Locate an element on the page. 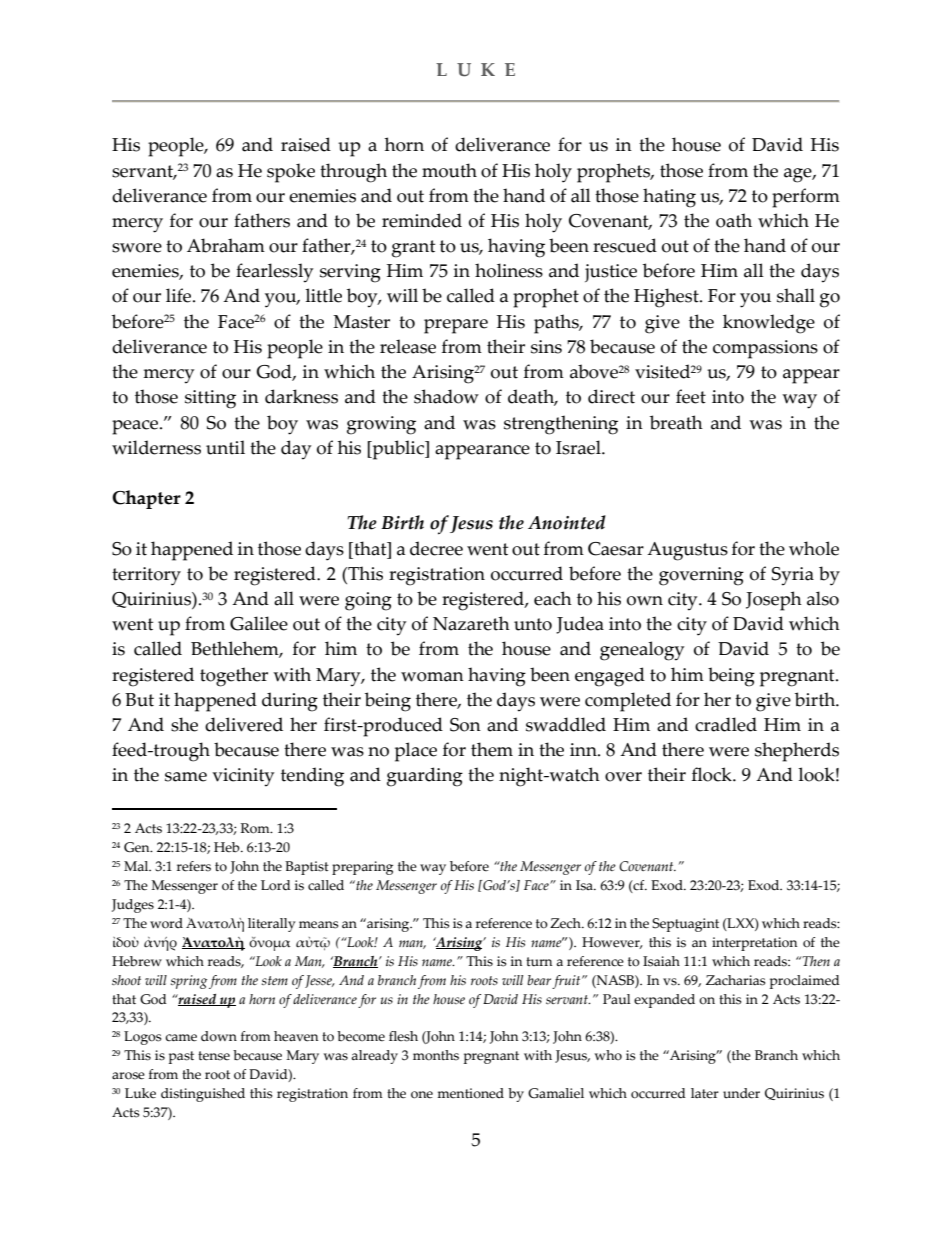 This document has height=1233, width=952. tense is located at coordinates (214, 1056).
